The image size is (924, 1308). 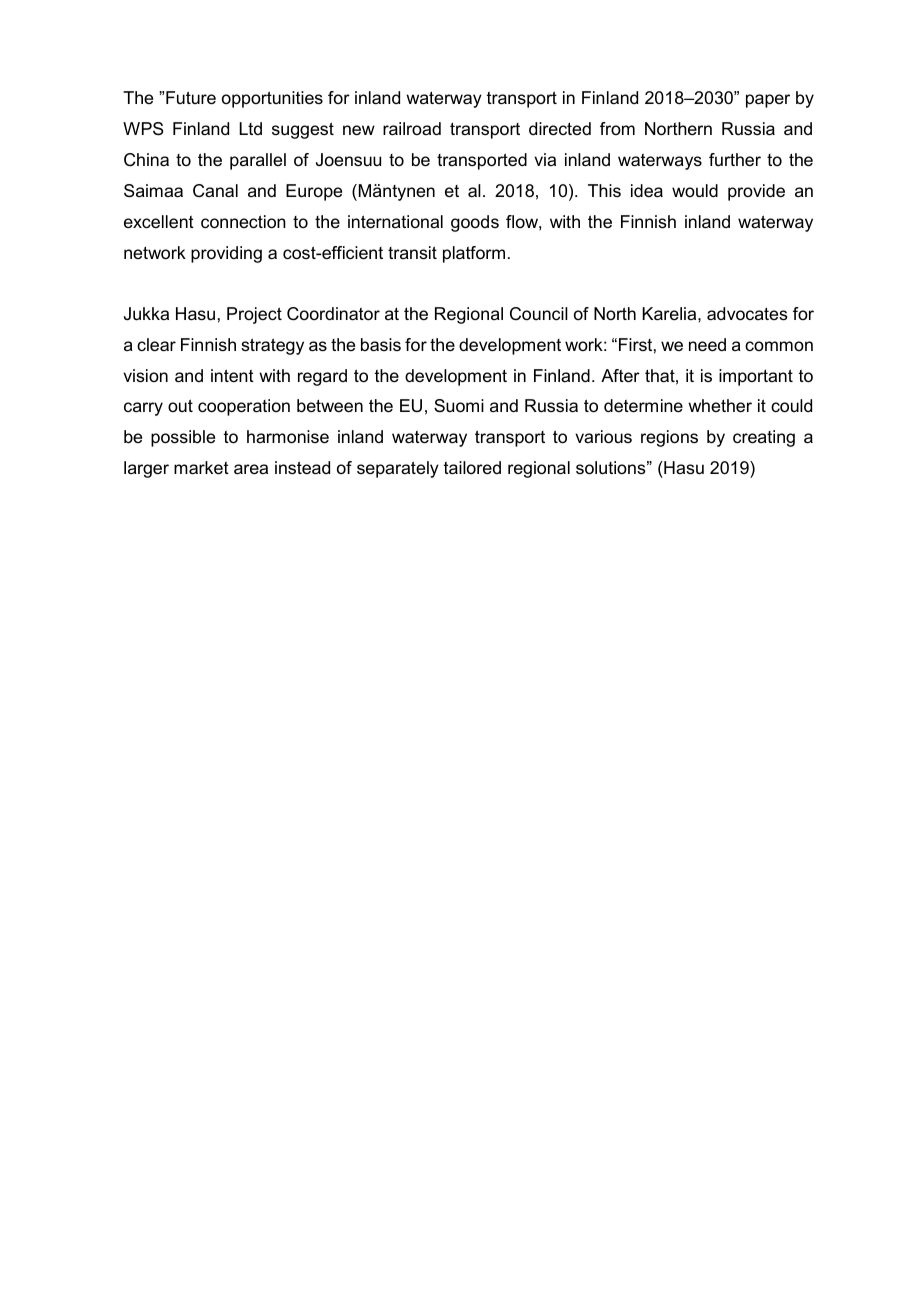 I want to click on provide, so click(x=756, y=192).
